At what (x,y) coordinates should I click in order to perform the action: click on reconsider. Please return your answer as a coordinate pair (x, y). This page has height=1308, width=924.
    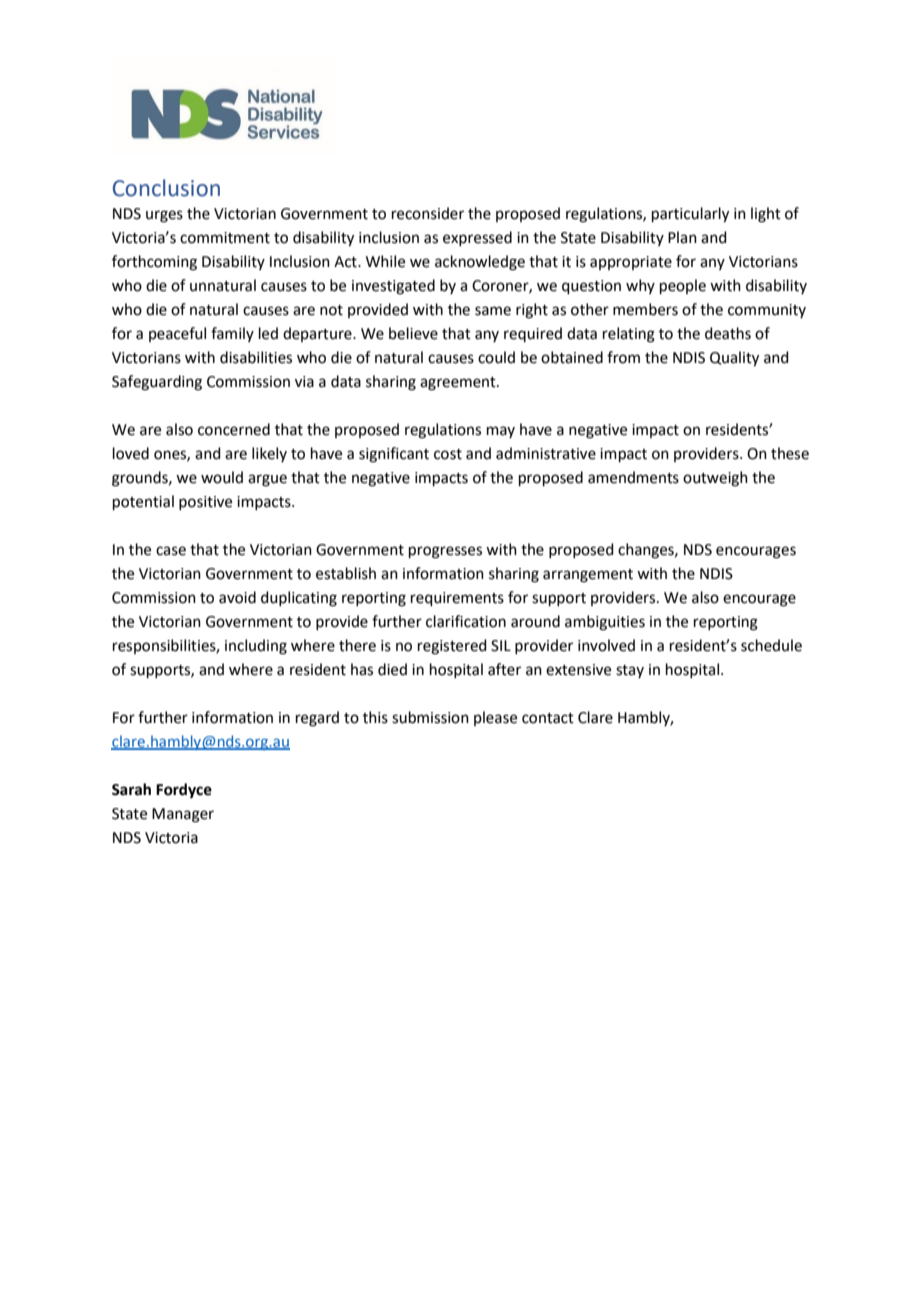
    Looking at the image, I should click on (428, 213).
